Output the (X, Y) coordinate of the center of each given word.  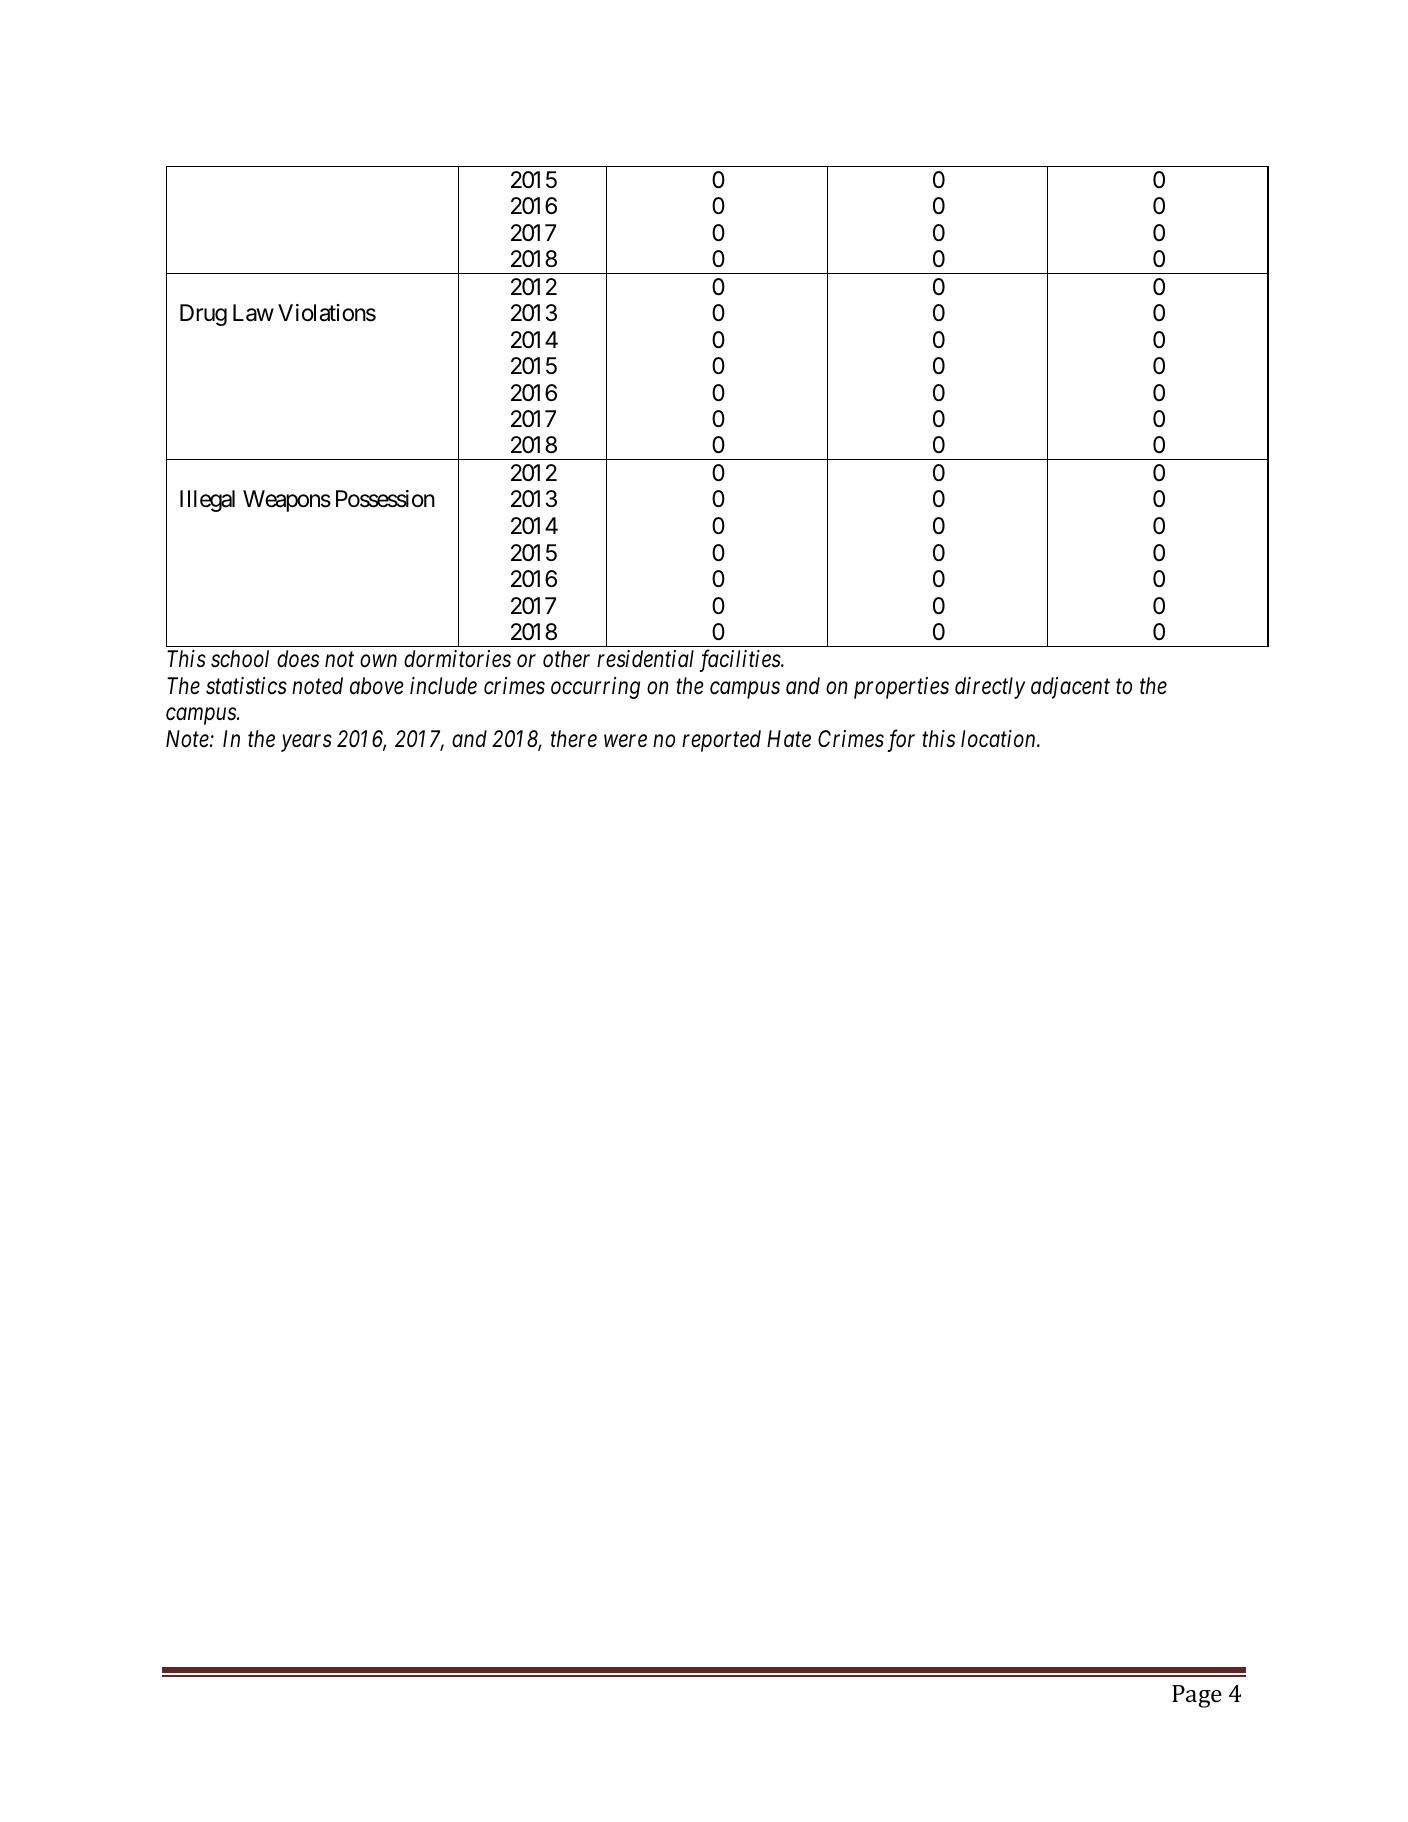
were (625, 741)
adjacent (1070, 688)
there (574, 739)
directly (990, 688)
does (298, 659)
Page (1197, 1696)
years (306, 743)
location (999, 739)
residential (645, 659)
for (901, 740)
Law (253, 313)
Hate (789, 739)
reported (721, 741)
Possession (385, 499)
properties (901, 688)
